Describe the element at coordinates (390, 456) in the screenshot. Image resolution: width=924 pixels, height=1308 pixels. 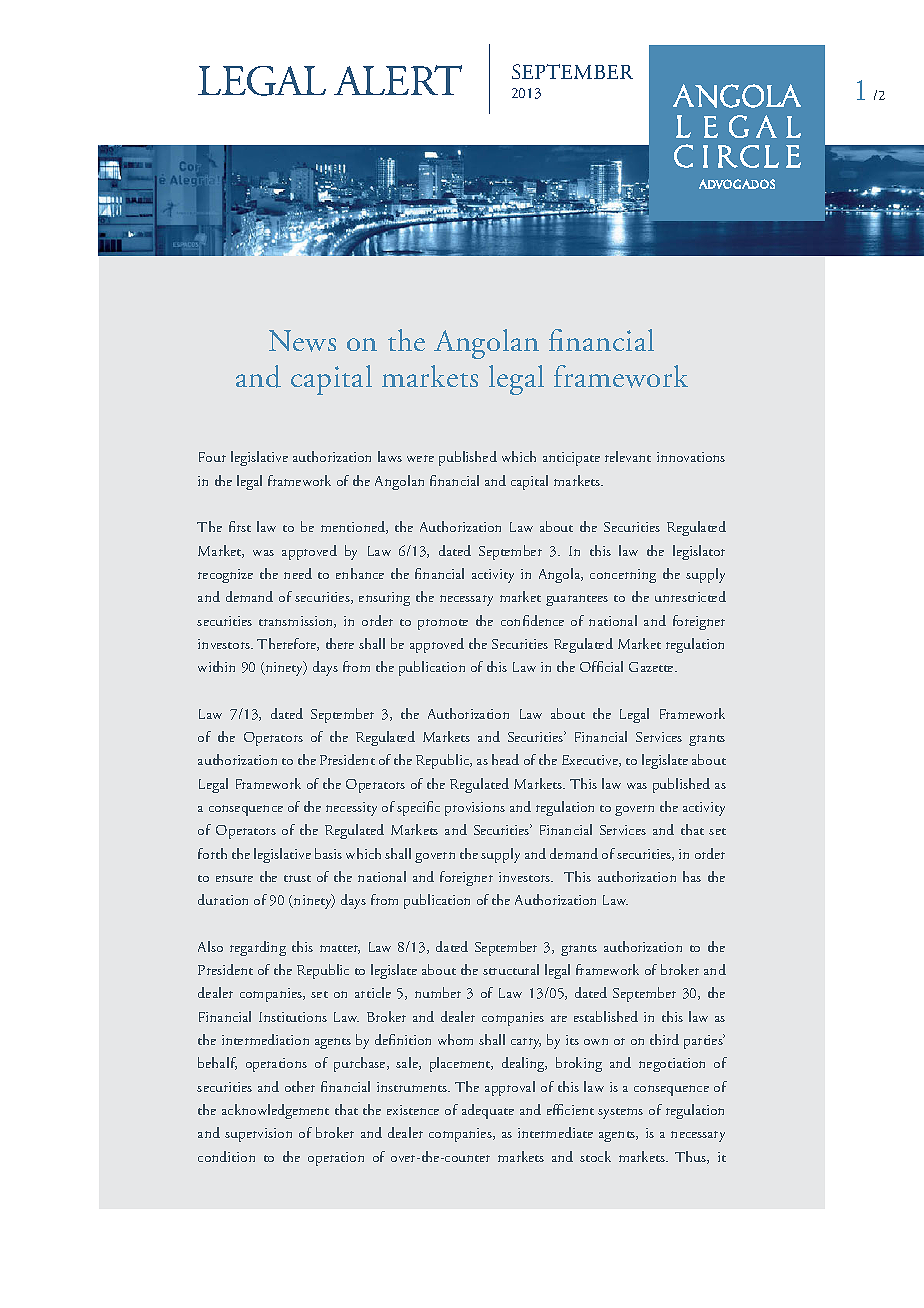
I see `laws` at that location.
